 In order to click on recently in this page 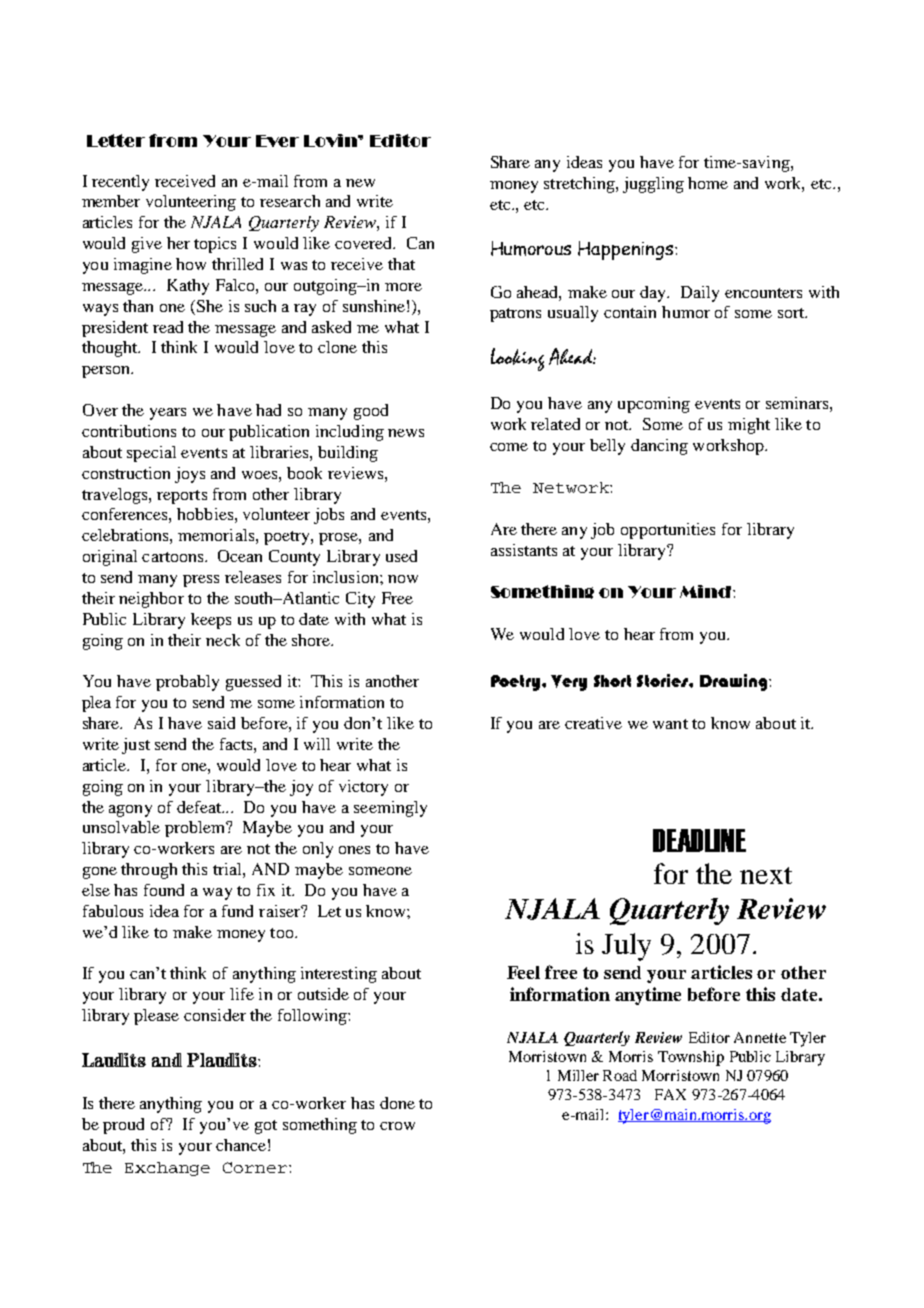, I will do `click(120, 183)`.
